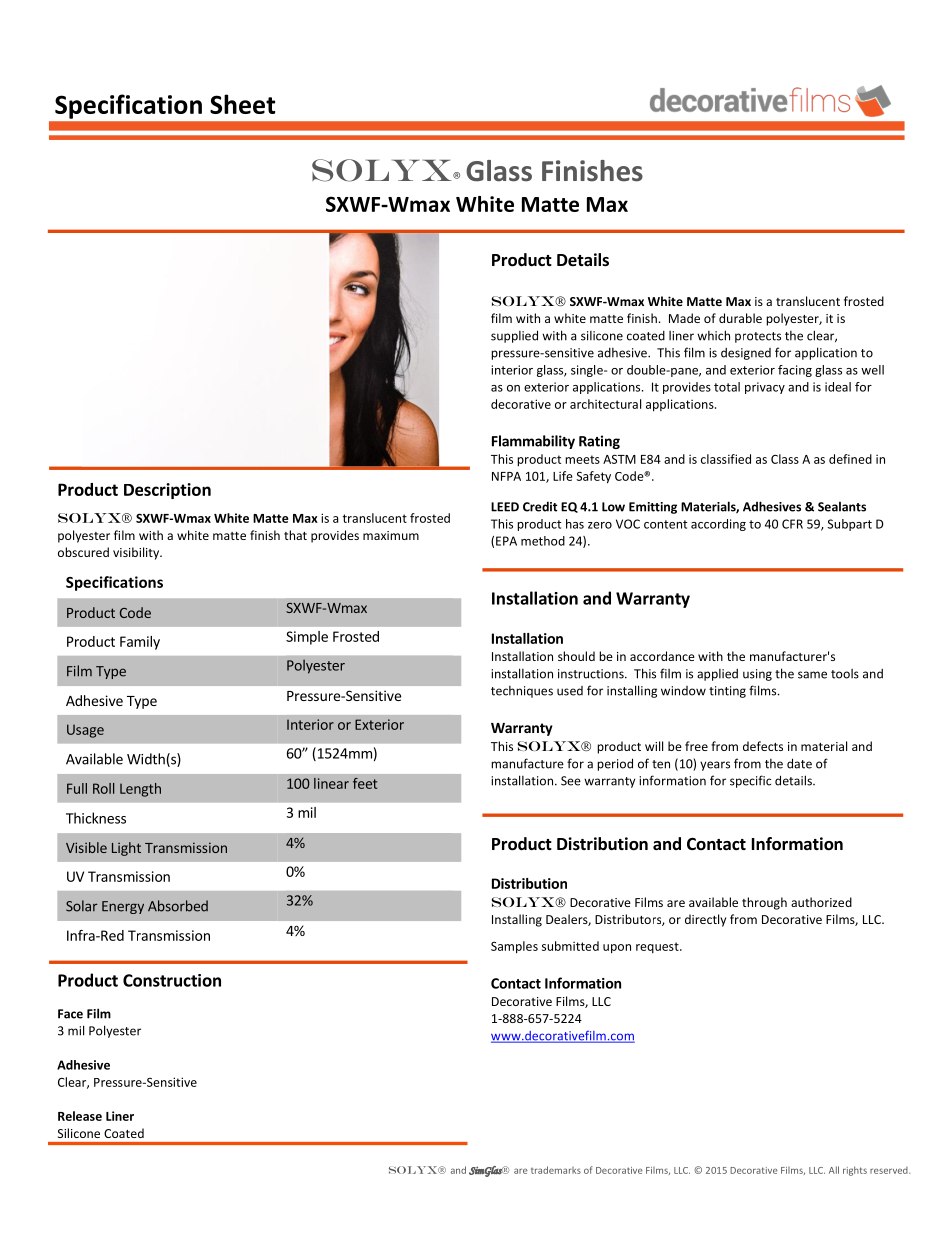 The width and height of the screenshot is (952, 1233). I want to click on same, so click(812, 675).
